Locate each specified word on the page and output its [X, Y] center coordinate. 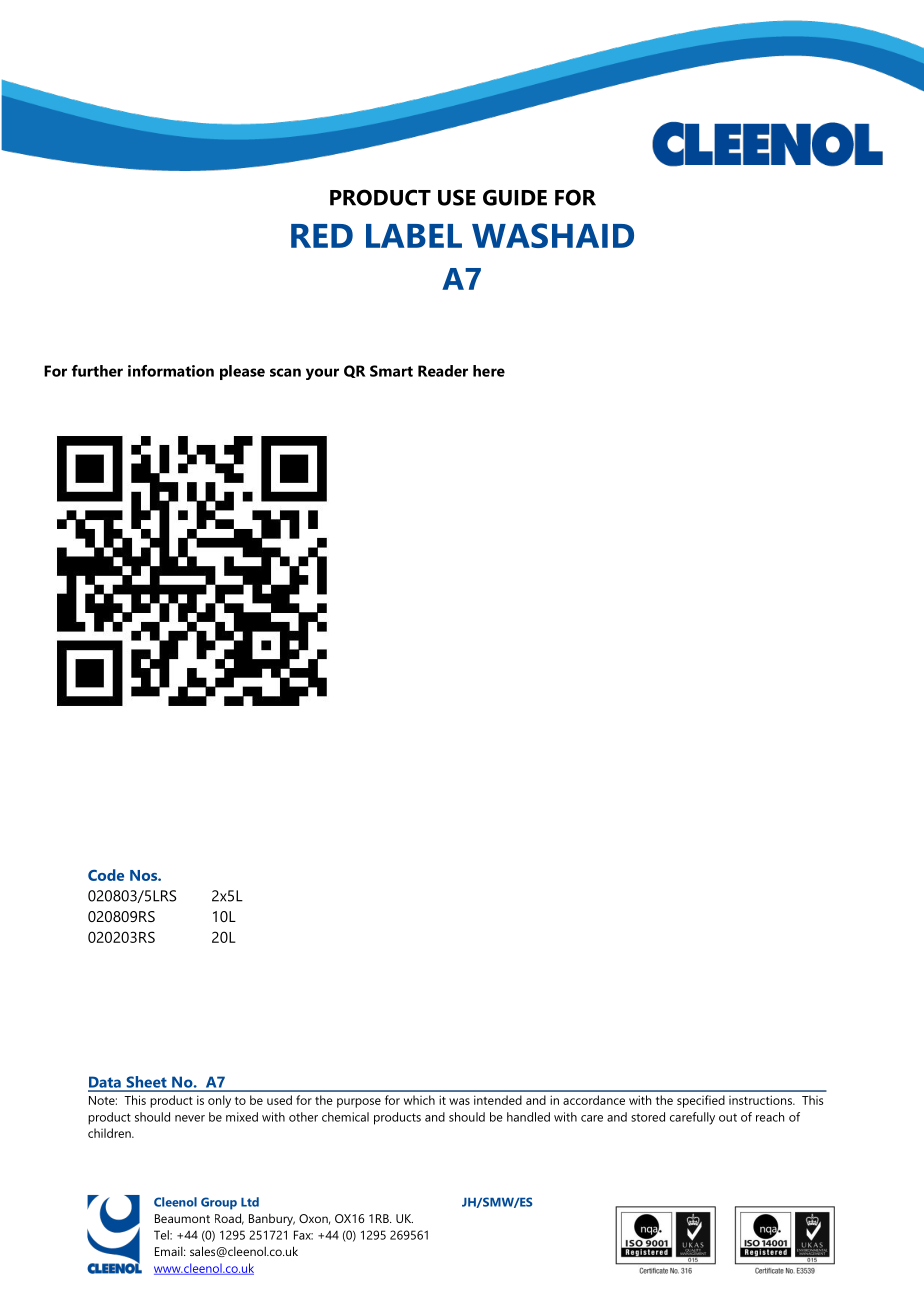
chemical [345, 1117]
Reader [443, 371]
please [242, 372]
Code [106, 875]
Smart [391, 371]
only [219, 1101]
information [171, 371]
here [489, 371]
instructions [761, 1100]
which [419, 1100]
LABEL [414, 236]
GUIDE [515, 197]
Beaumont [182, 1218]
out [728, 1117]
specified [701, 1101]
